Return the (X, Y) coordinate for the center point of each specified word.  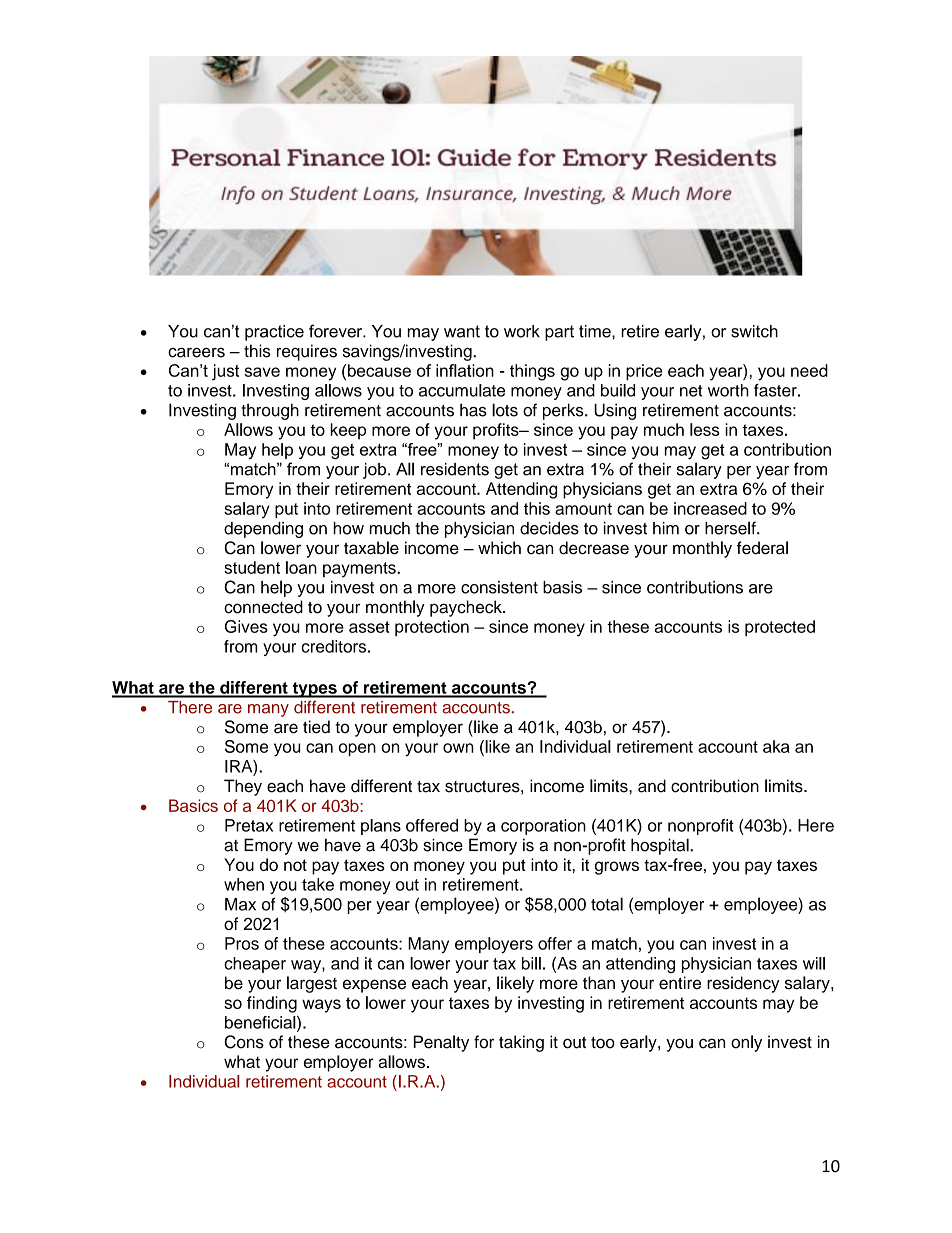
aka (776, 746)
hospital (661, 846)
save (262, 372)
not (295, 865)
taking (521, 1043)
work (522, 331)
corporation (543, 827)
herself (731, 528)
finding (272, 1004)
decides (549, 528)
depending (263, 530)
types (314, 690)
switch (754, 331)
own (458, 748)
